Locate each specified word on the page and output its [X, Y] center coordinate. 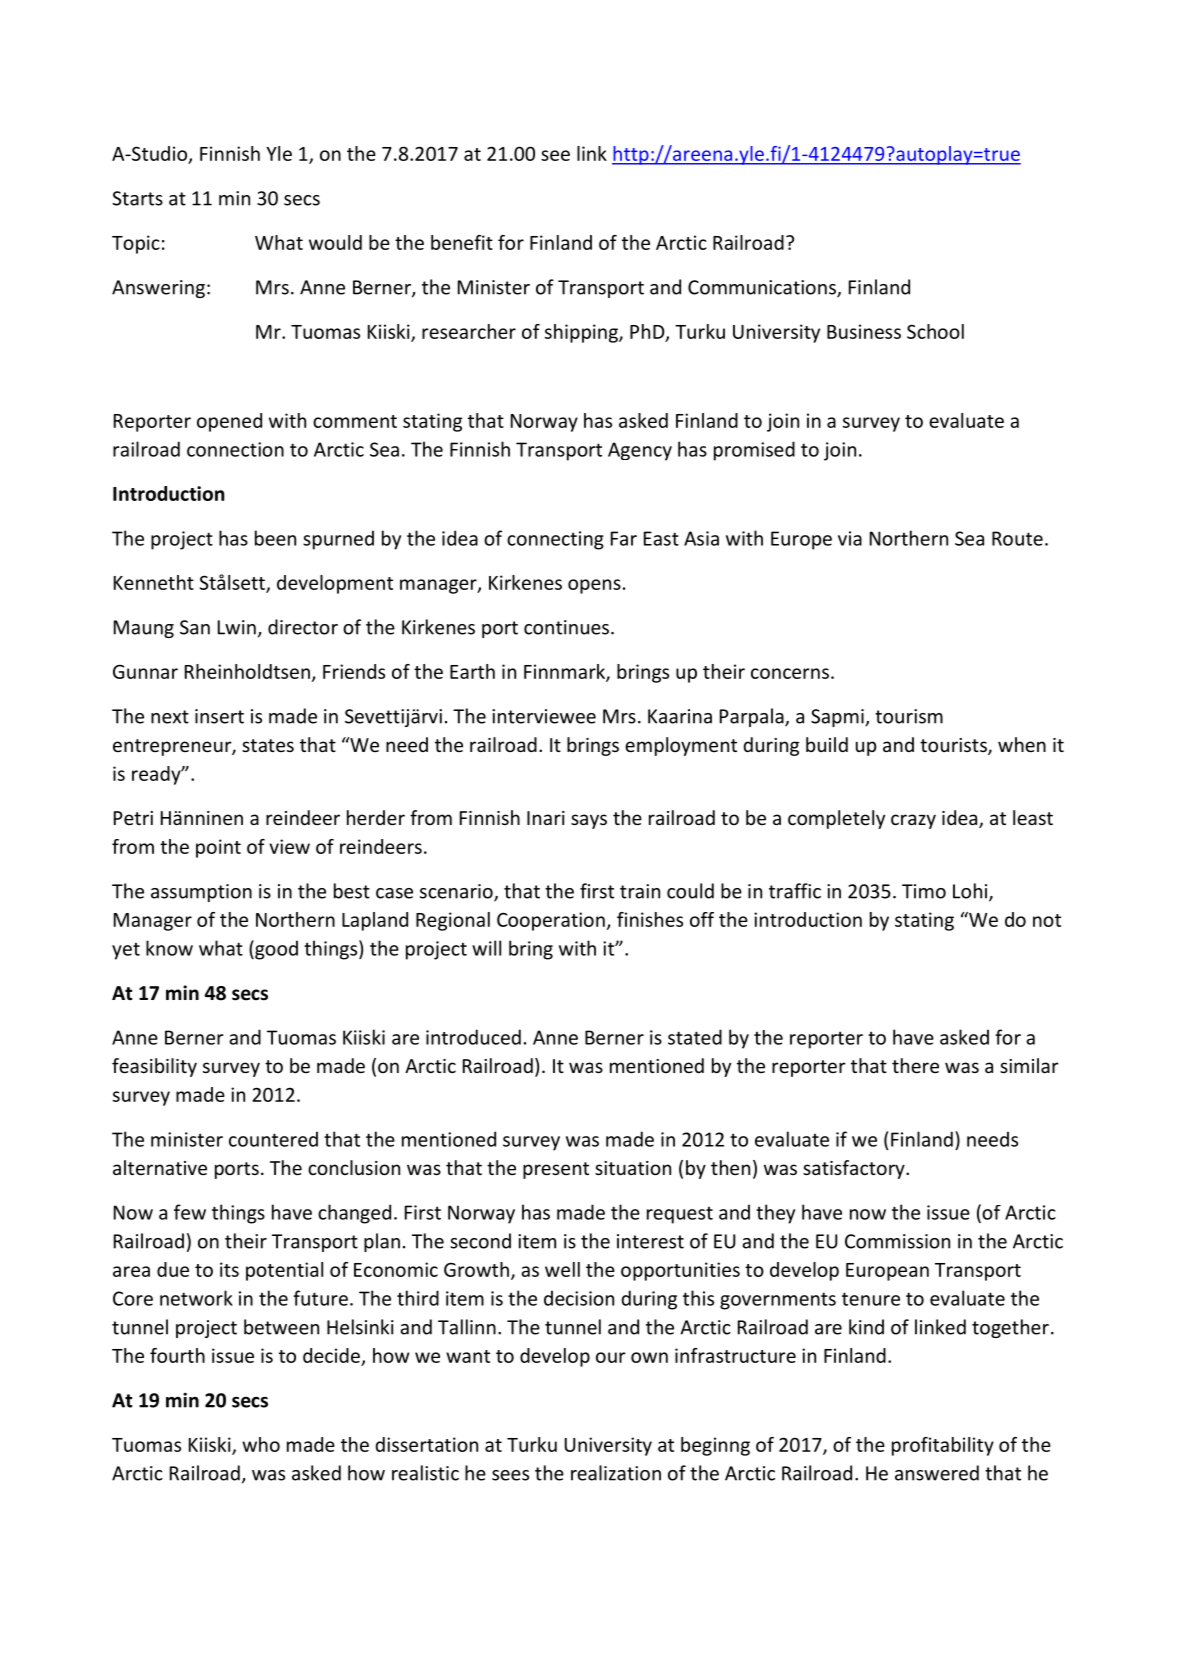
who [261, 1444]
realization [616, 1473]
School [935, 331]
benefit [462, 242]
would [335, 242]
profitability [943, 1446]
